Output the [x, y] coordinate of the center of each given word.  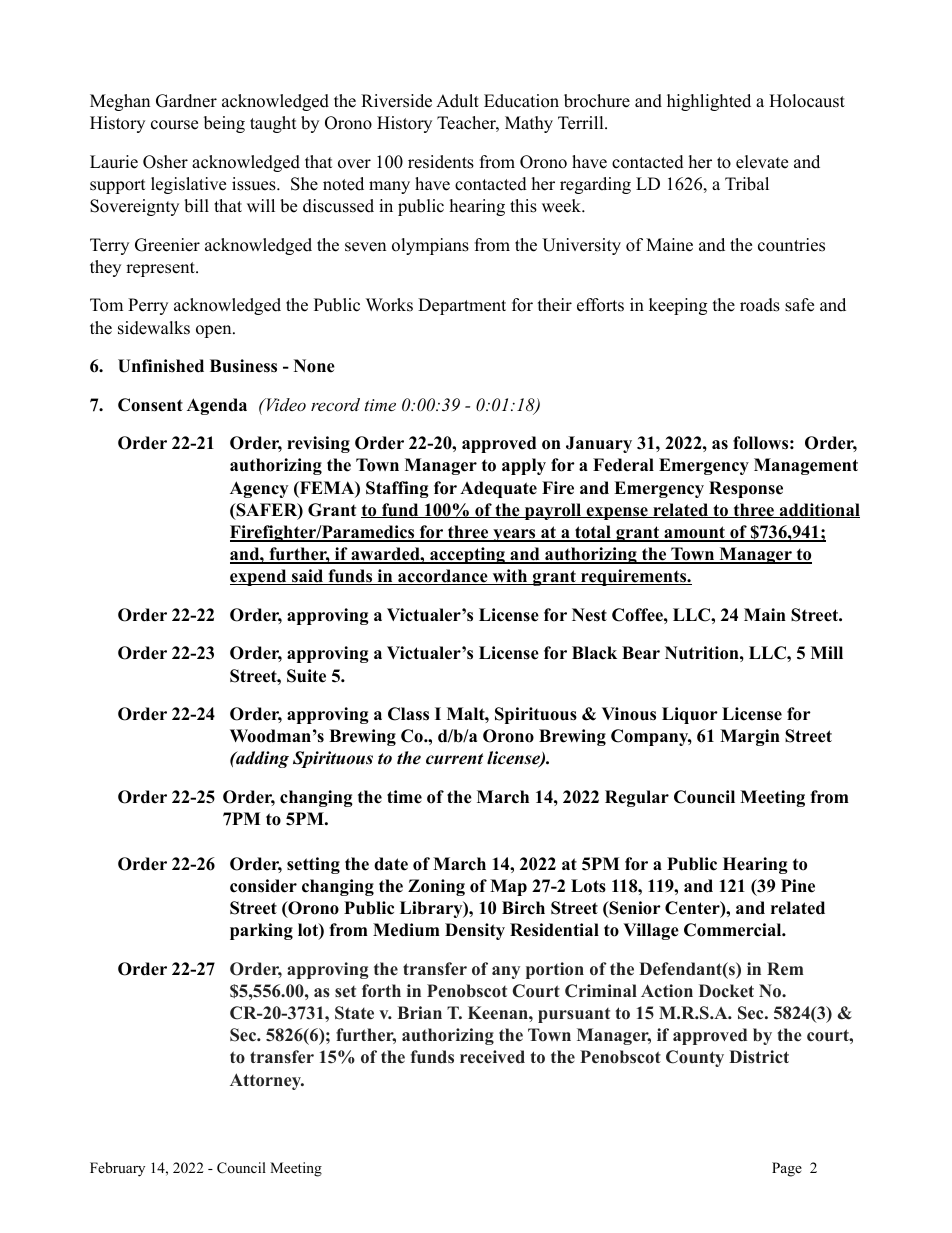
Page [787, 1169]
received [492, 1057]
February [117, 1169]
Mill [827, 652]
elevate [762, 162]
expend [259, 577]
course [174, 125]
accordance [443, 577]
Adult [457, 101]
